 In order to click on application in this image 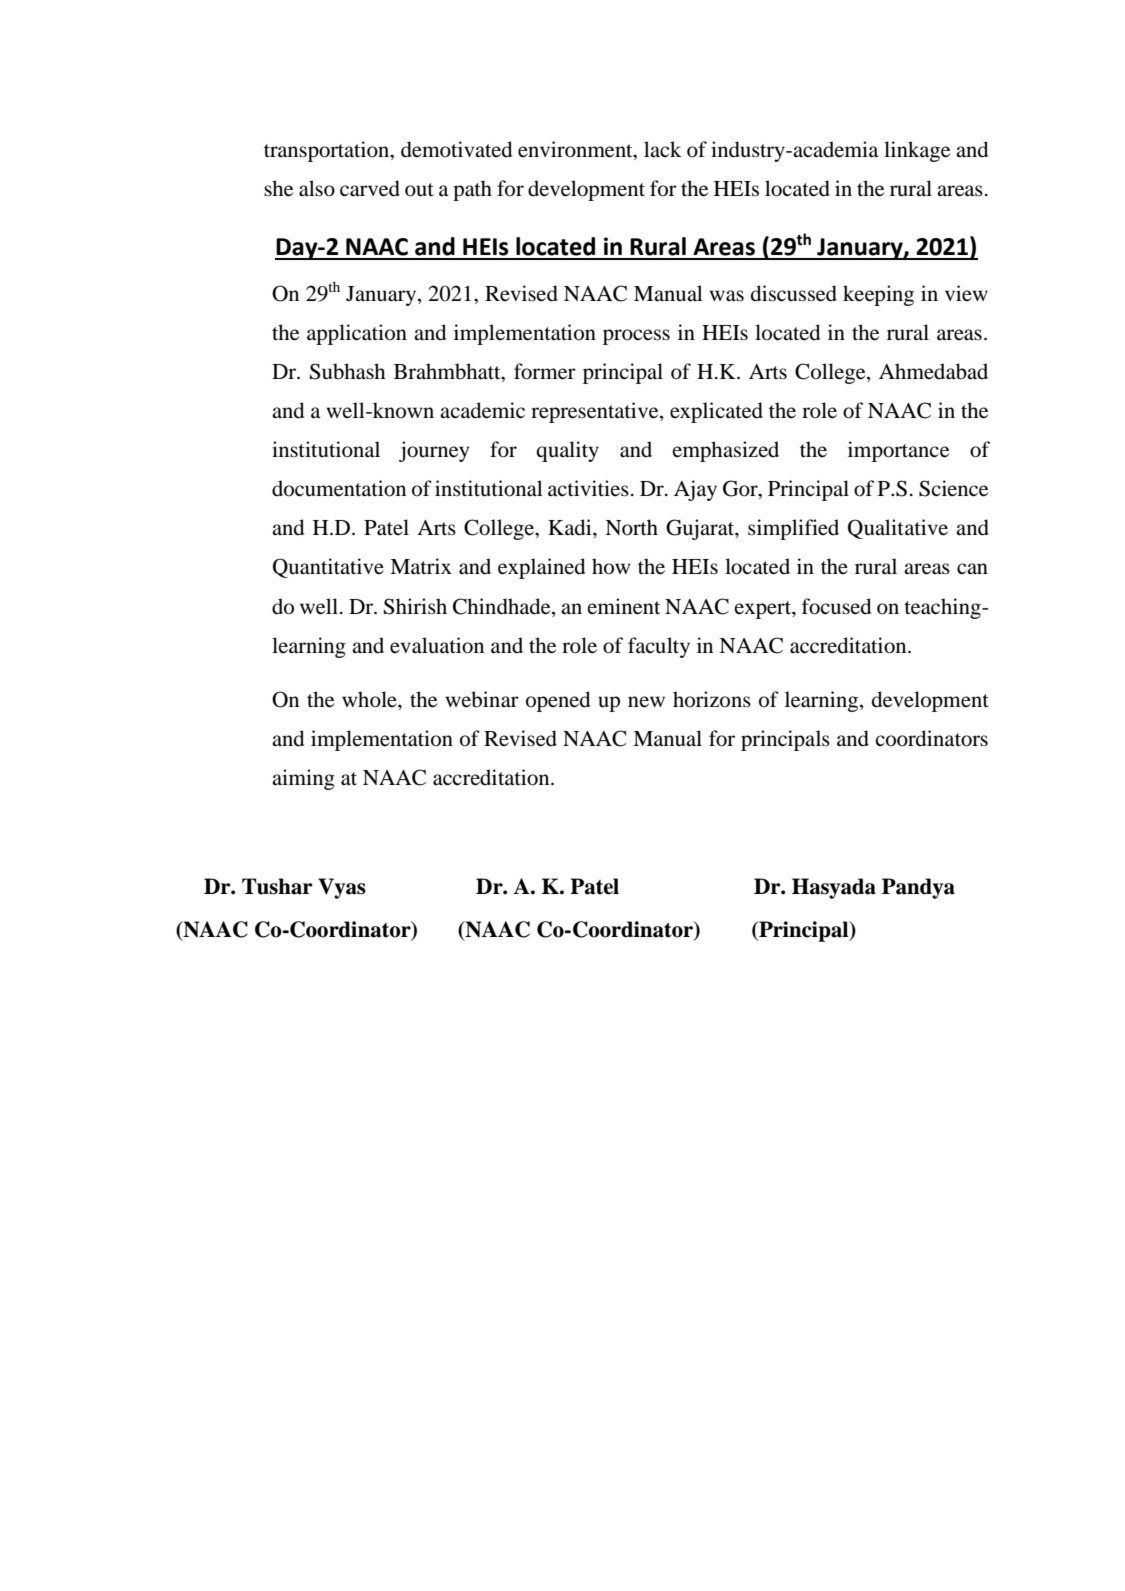, I will do `click(357, 334)`.
